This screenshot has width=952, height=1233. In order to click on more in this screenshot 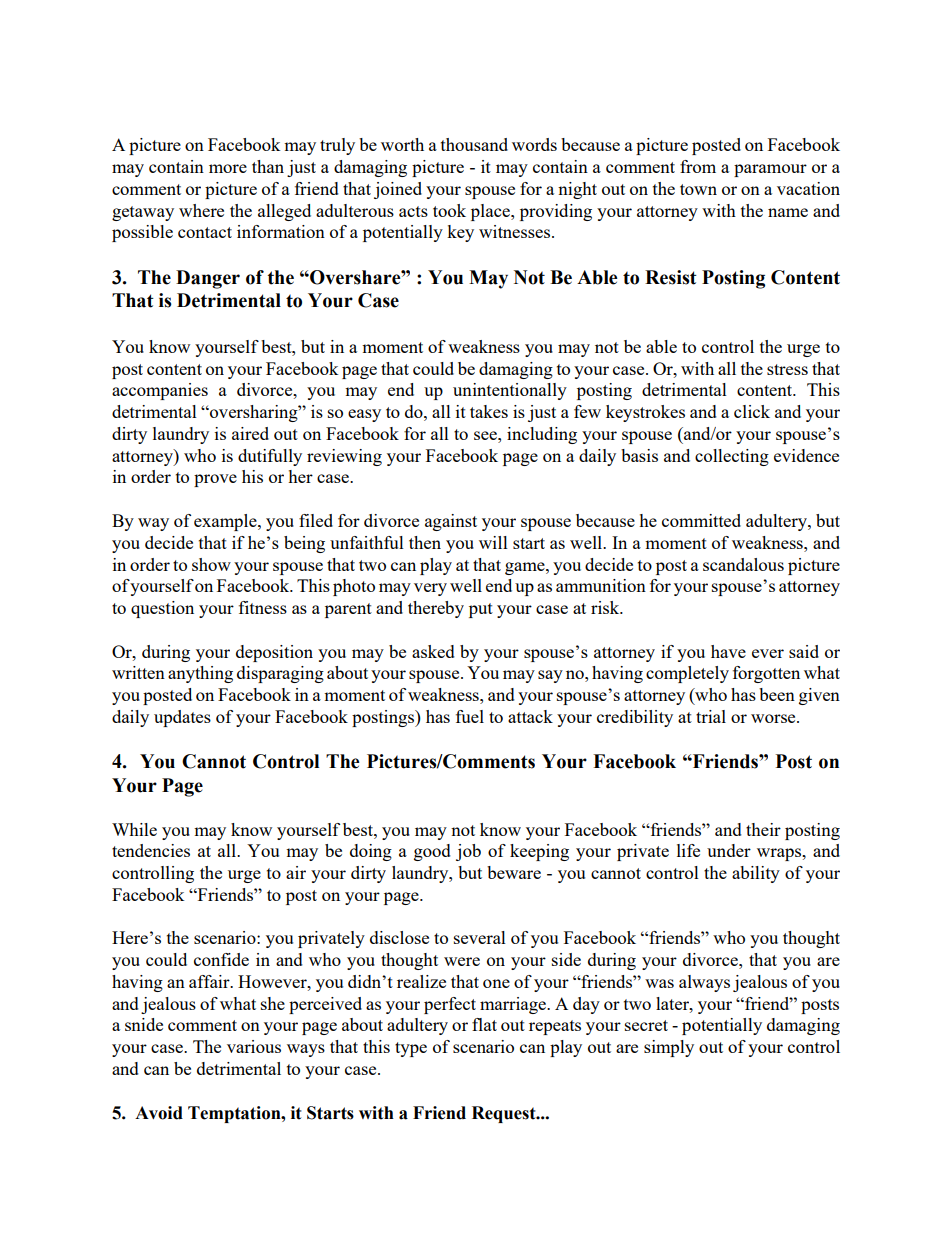, I will do `click(228, 168)`.
